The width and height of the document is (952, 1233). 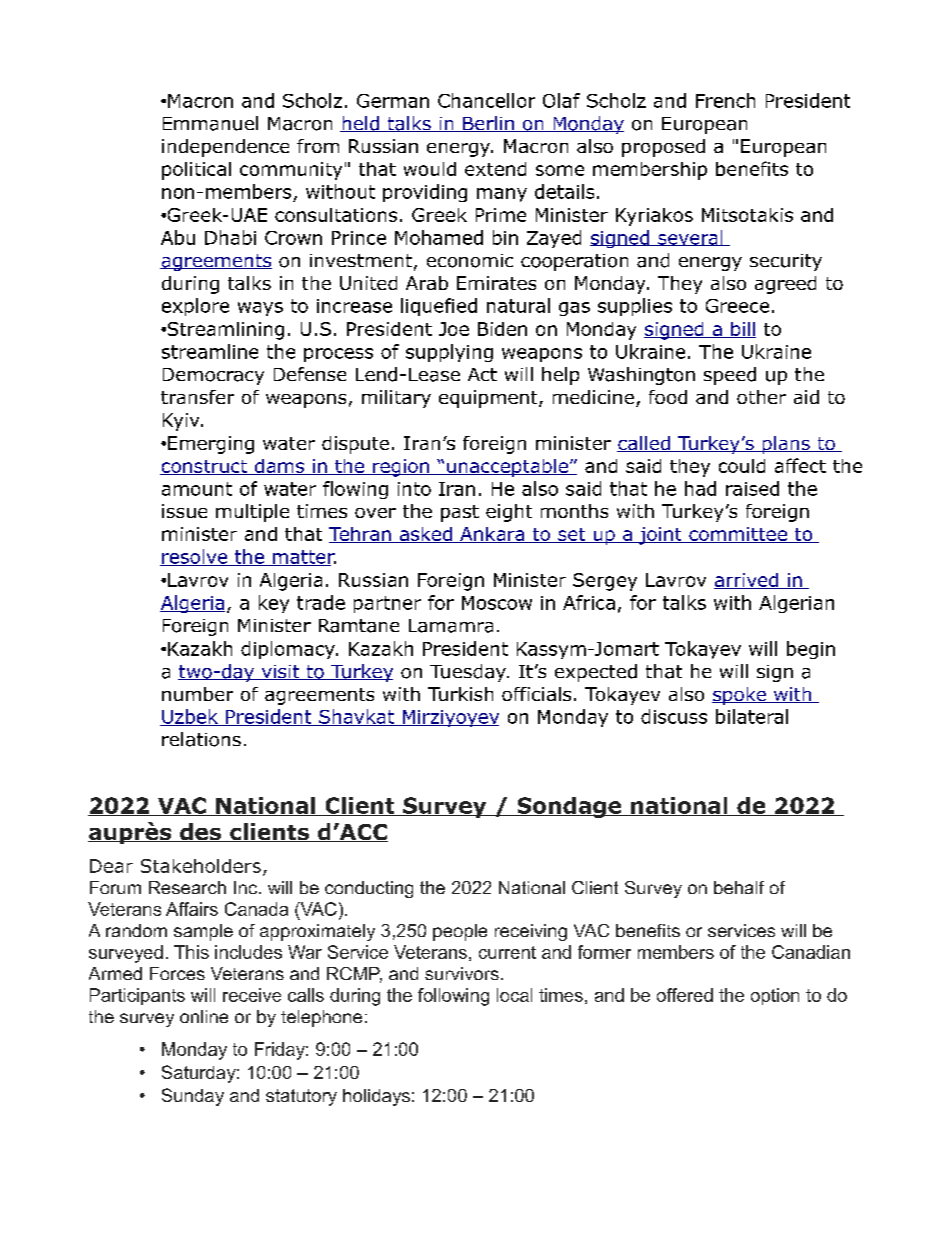 I want to click on Berlin, so click(x=488, y=124).
